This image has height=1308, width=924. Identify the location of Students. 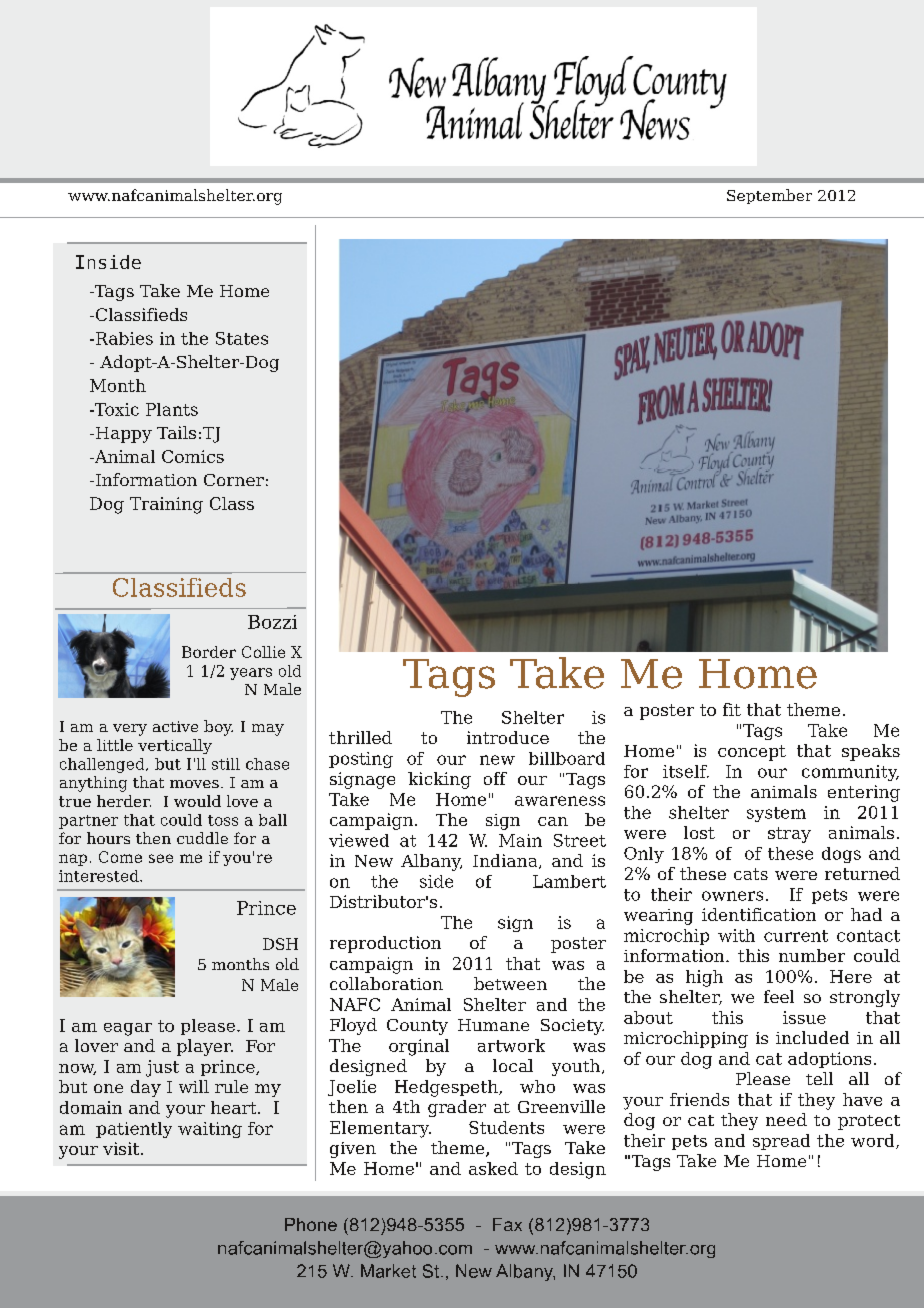
(506, 1127).
